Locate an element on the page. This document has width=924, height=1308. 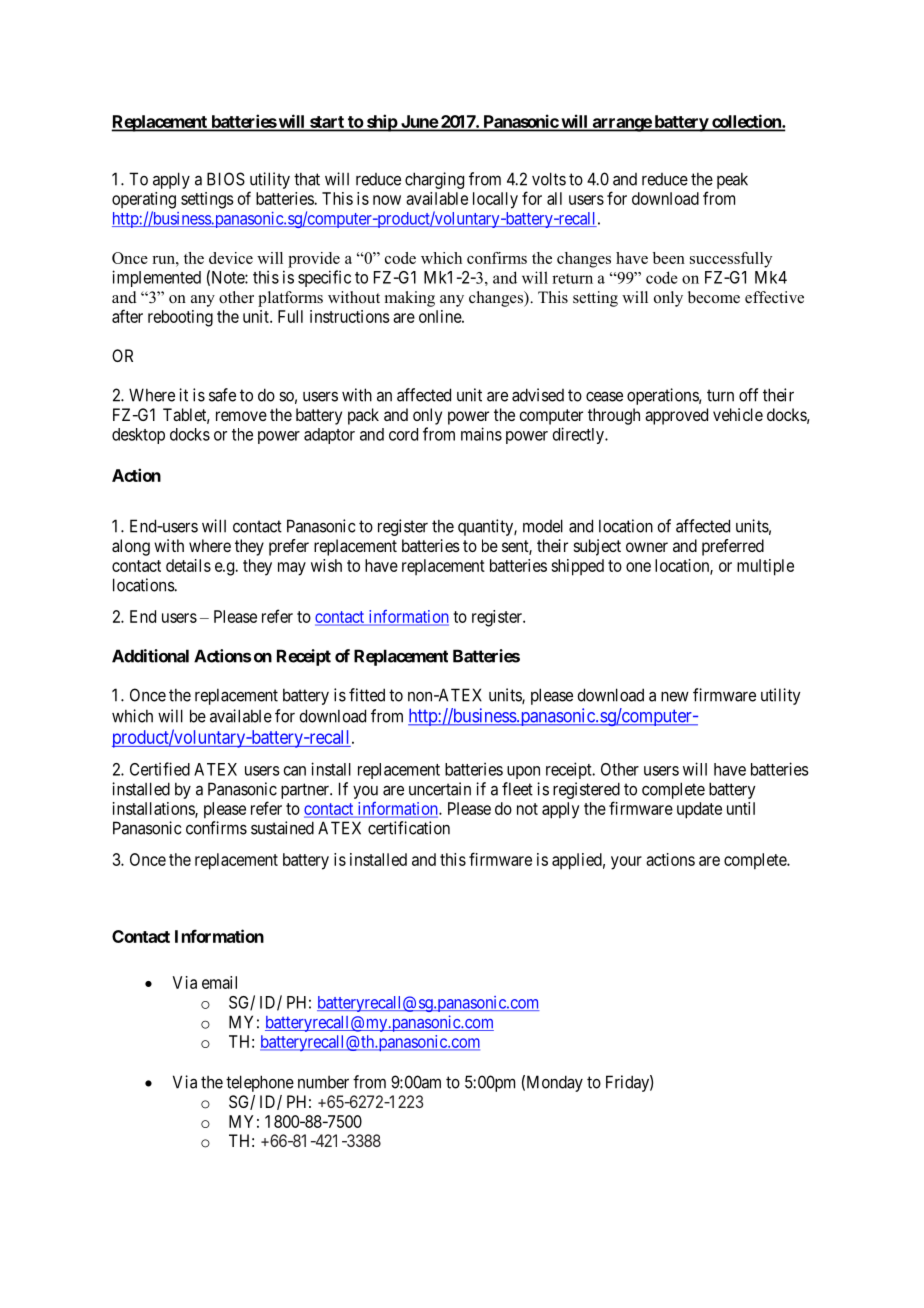
your is located at coordinates (626, 863).
